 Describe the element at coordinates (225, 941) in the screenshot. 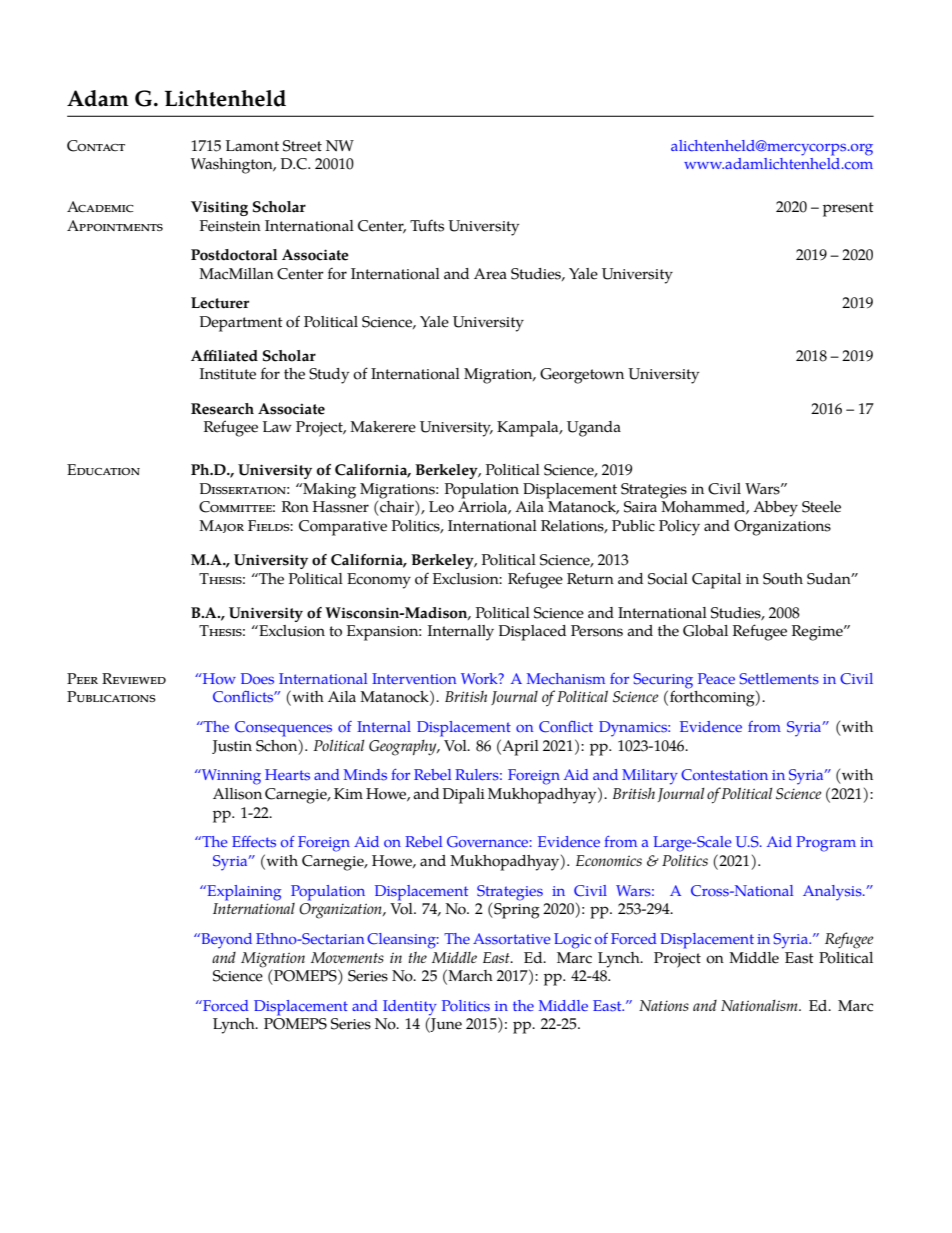

I see `Beyond` at that location.
